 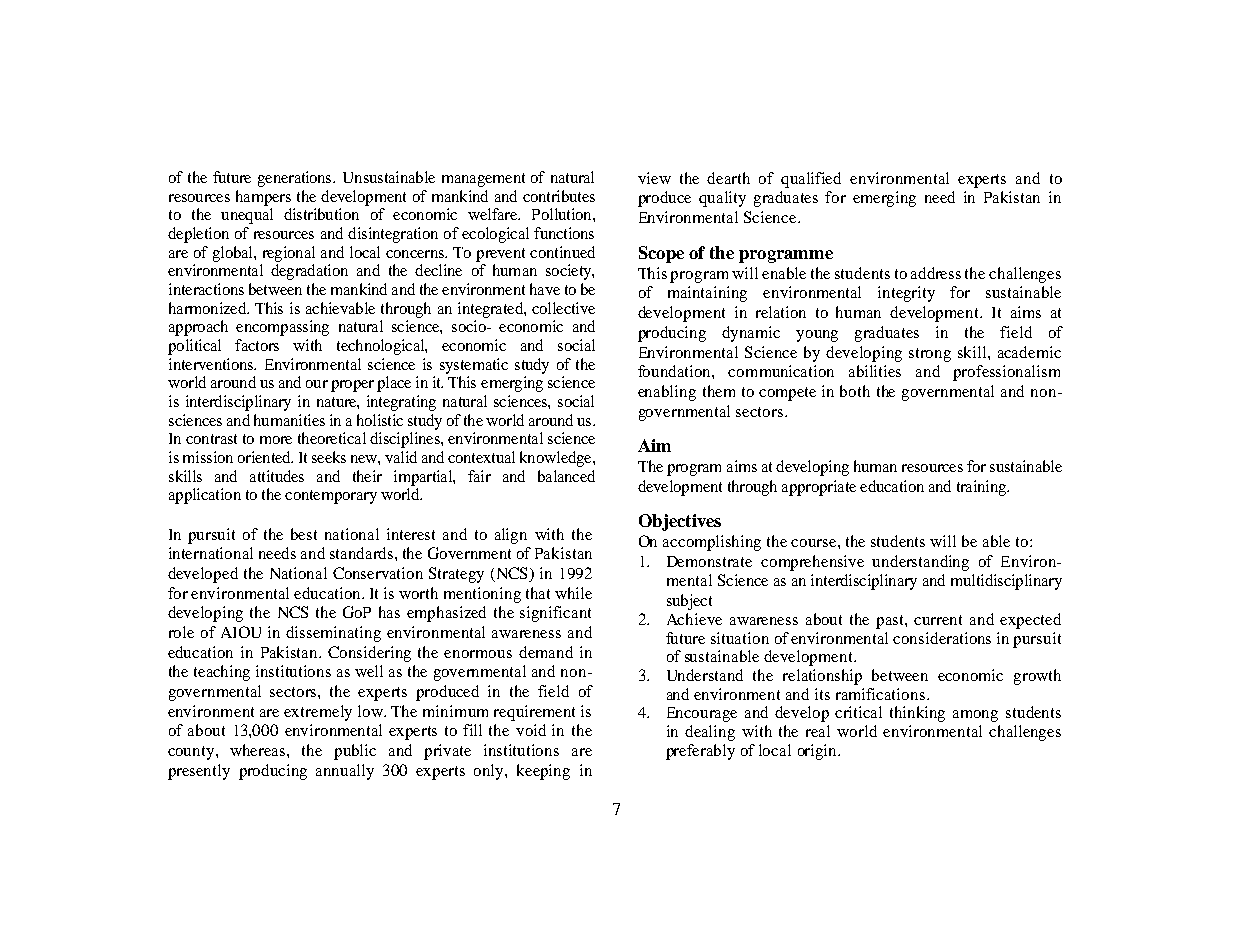 I want to click on contributes, so click(x=559, y=196).
